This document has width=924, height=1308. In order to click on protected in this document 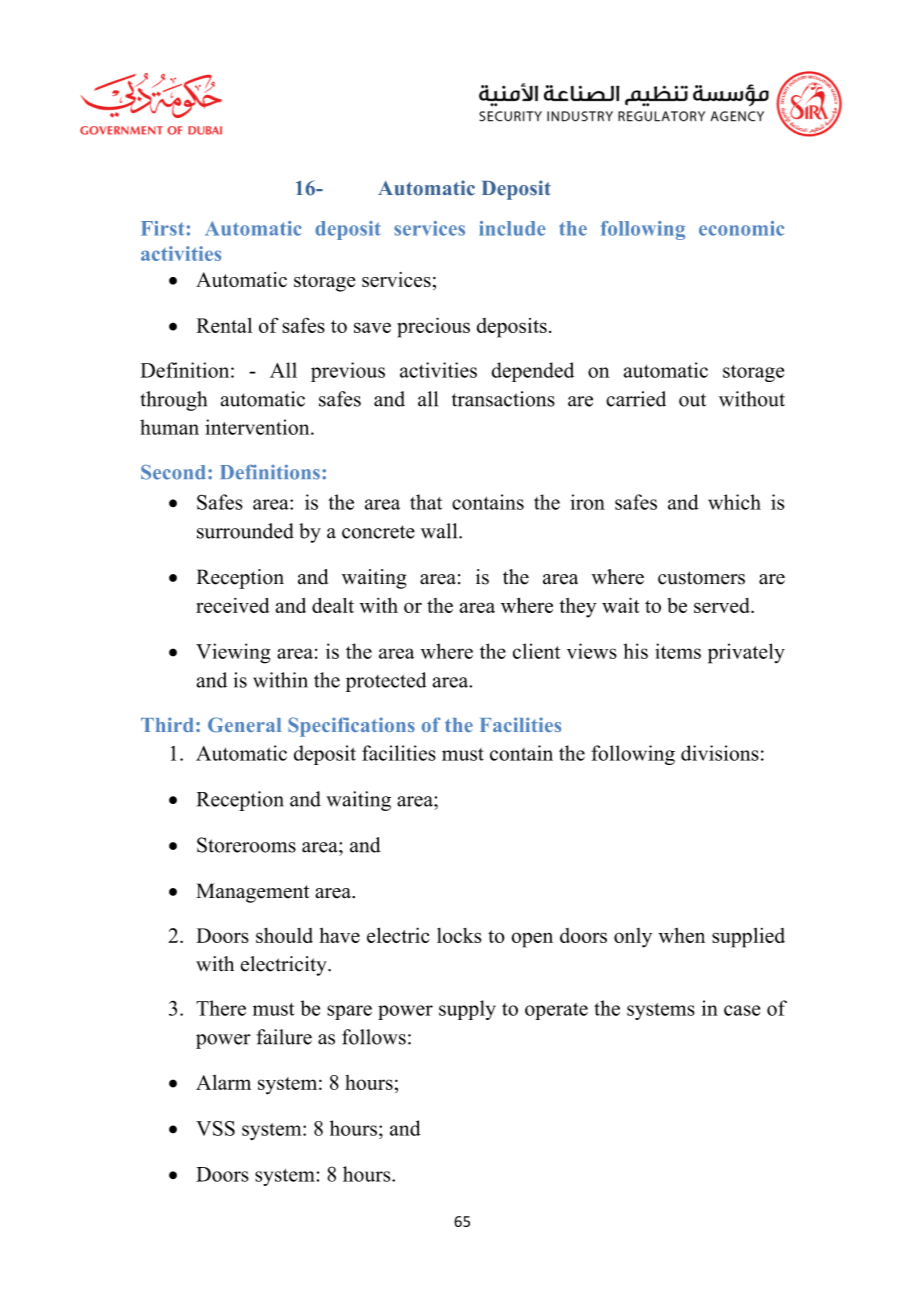, I will do `click(386, 682)`.
